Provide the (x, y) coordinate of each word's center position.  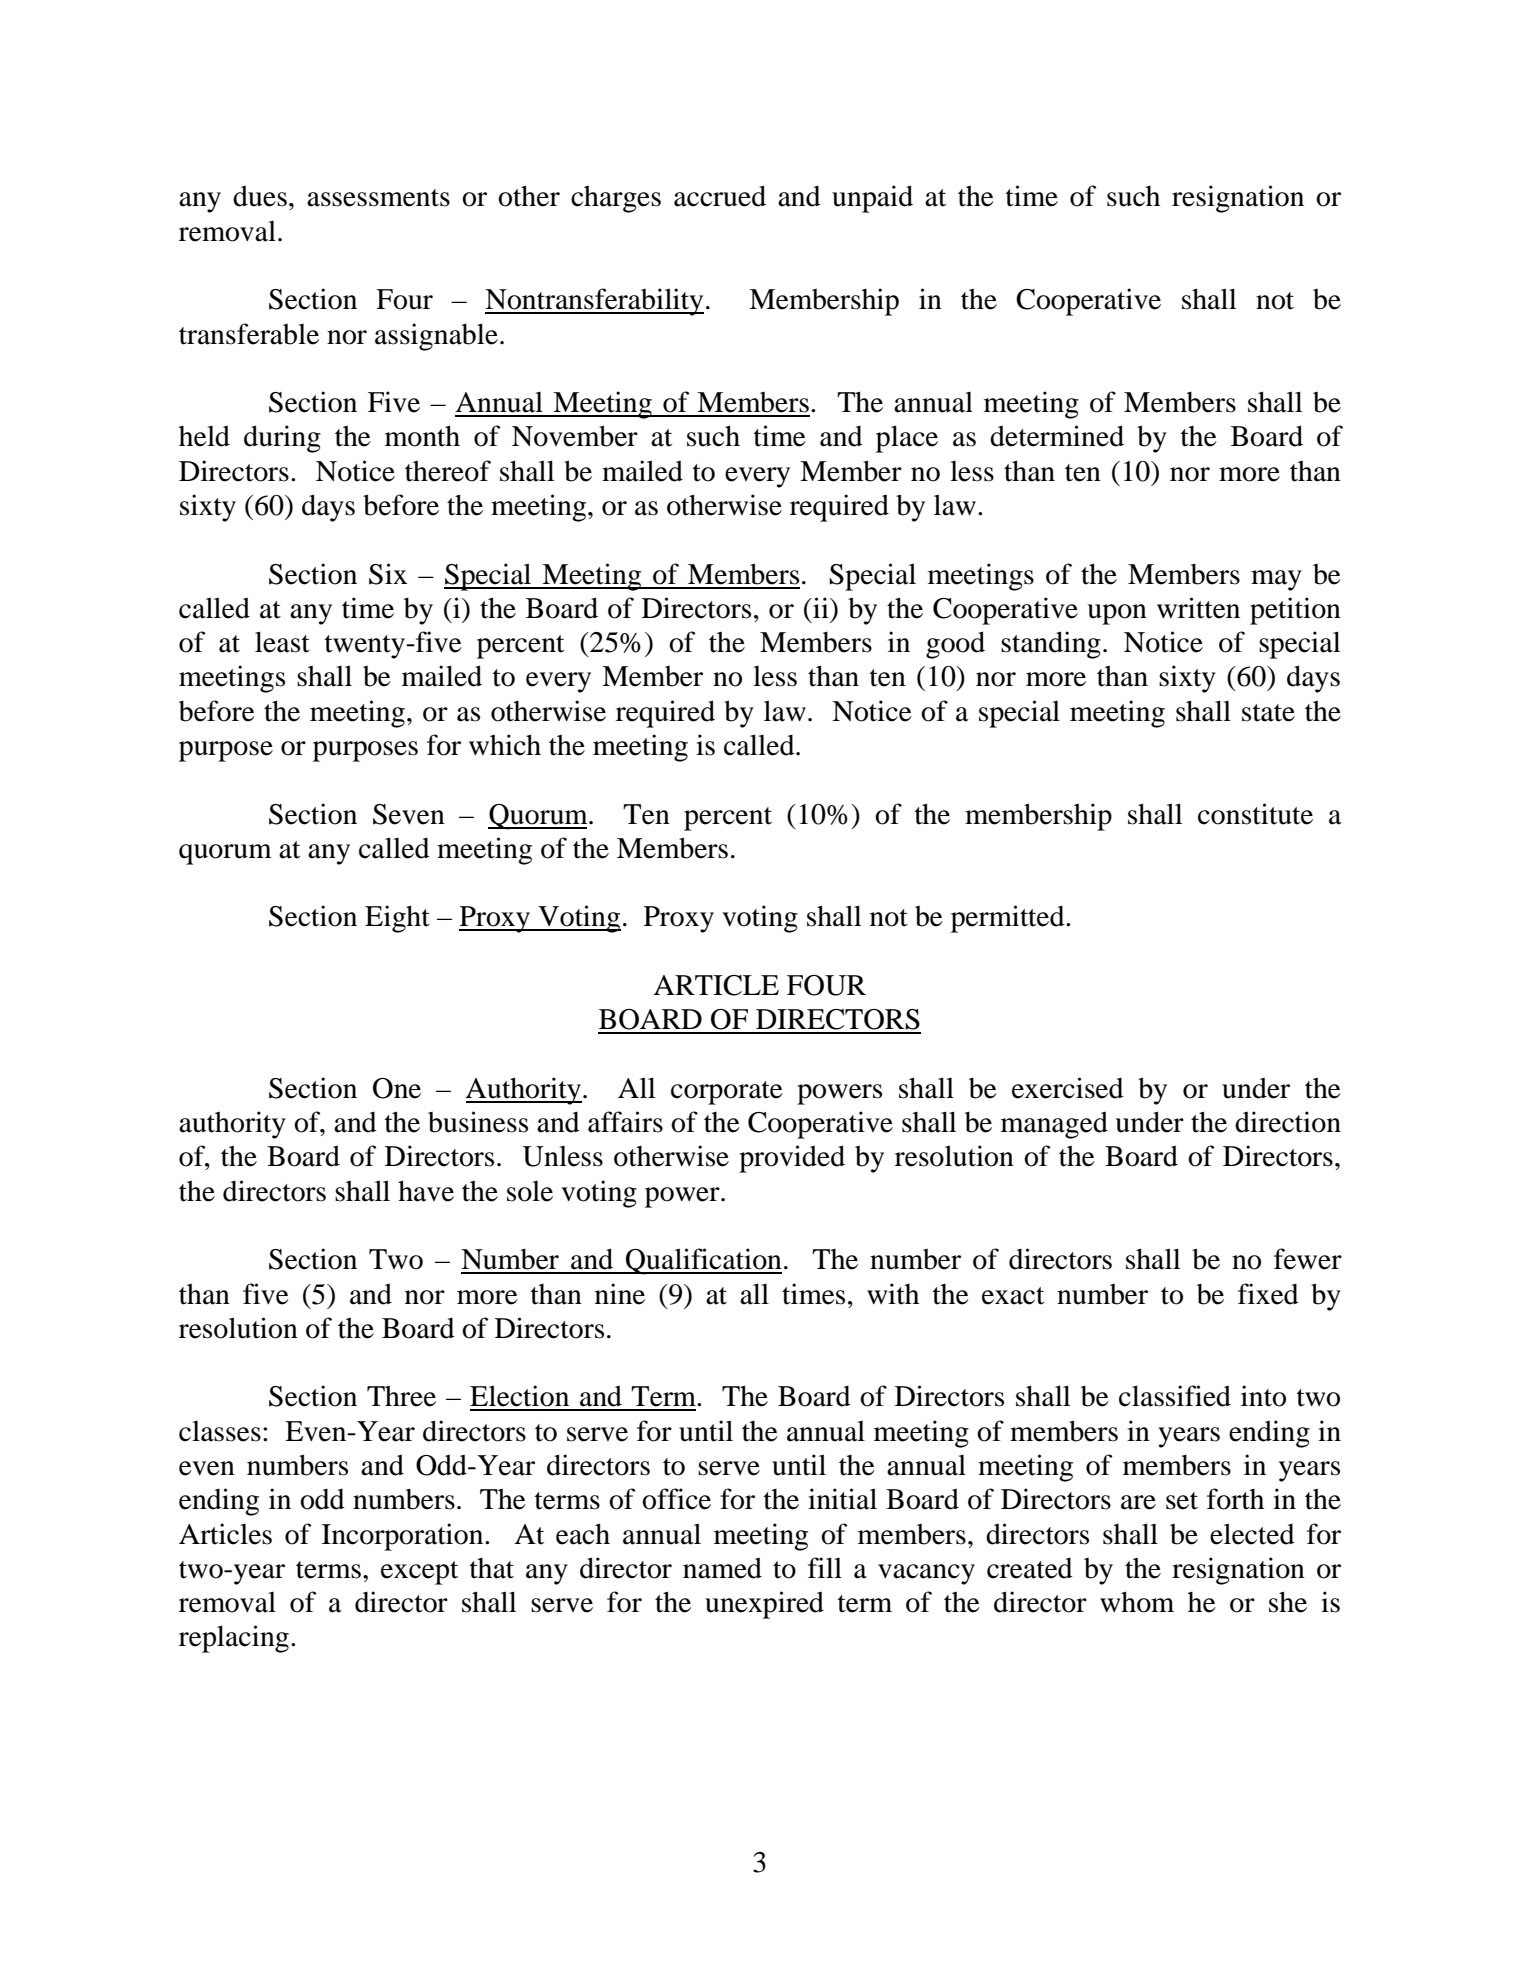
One (397, 1088)
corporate (727, 1093)
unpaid (872, 199)
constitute (1255, 814)
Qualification (703, 1261)
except (419, 1573)
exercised (1068, 1088)
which (505, 745)
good (955, 645)
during (282, 439)
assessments (378, 198)
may (1276, 580)
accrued (720, 196)
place (907, 439)
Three (401, 1396)
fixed (1268, 1294)
